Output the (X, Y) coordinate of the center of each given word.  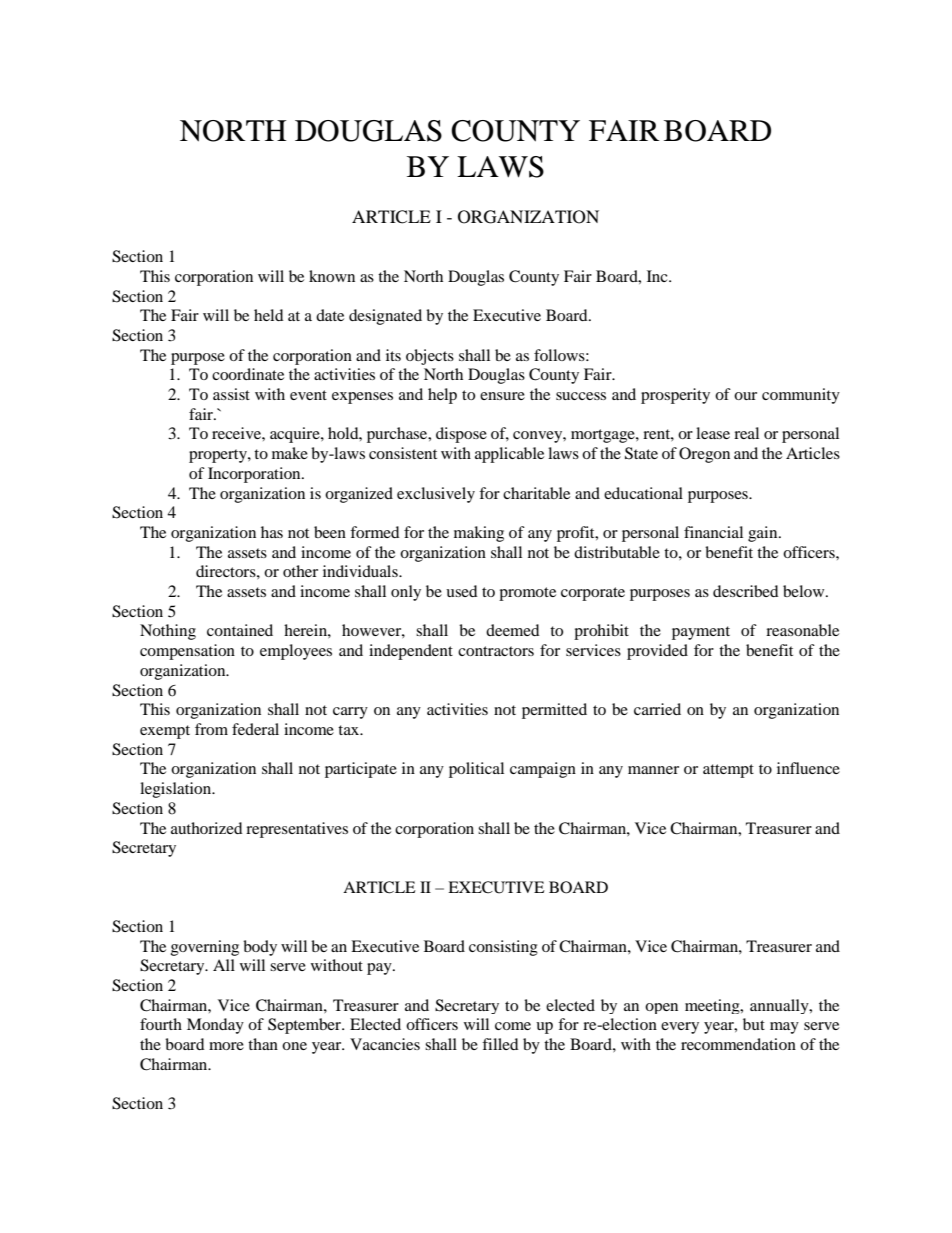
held (269, 315)
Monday (215, 1026)
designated (385, 317)
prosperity (675, 396)
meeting (713, 1006)
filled (500, 1044)
